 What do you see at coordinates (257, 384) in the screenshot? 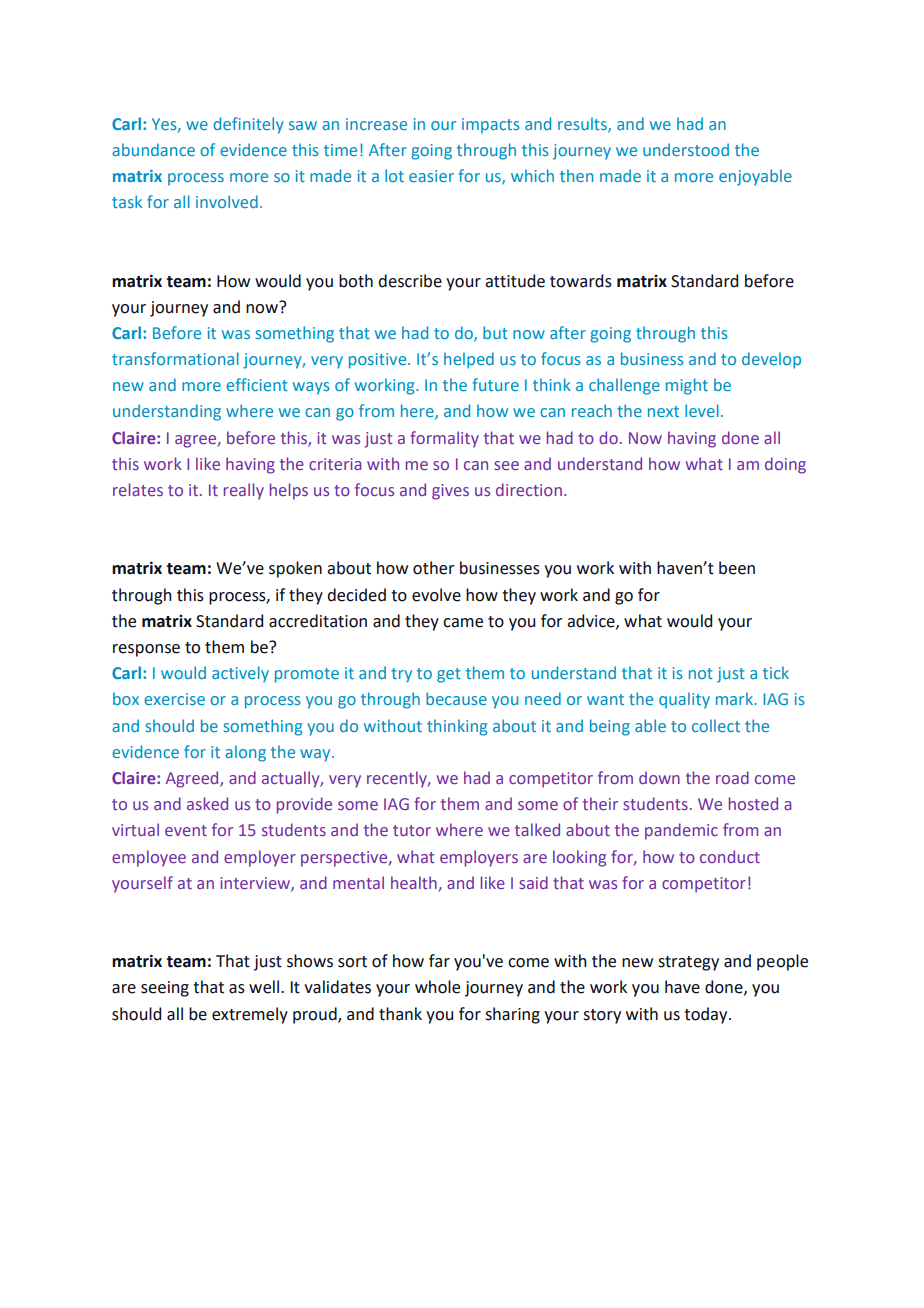
I see `efficient` at bounding box center [257, 384].
